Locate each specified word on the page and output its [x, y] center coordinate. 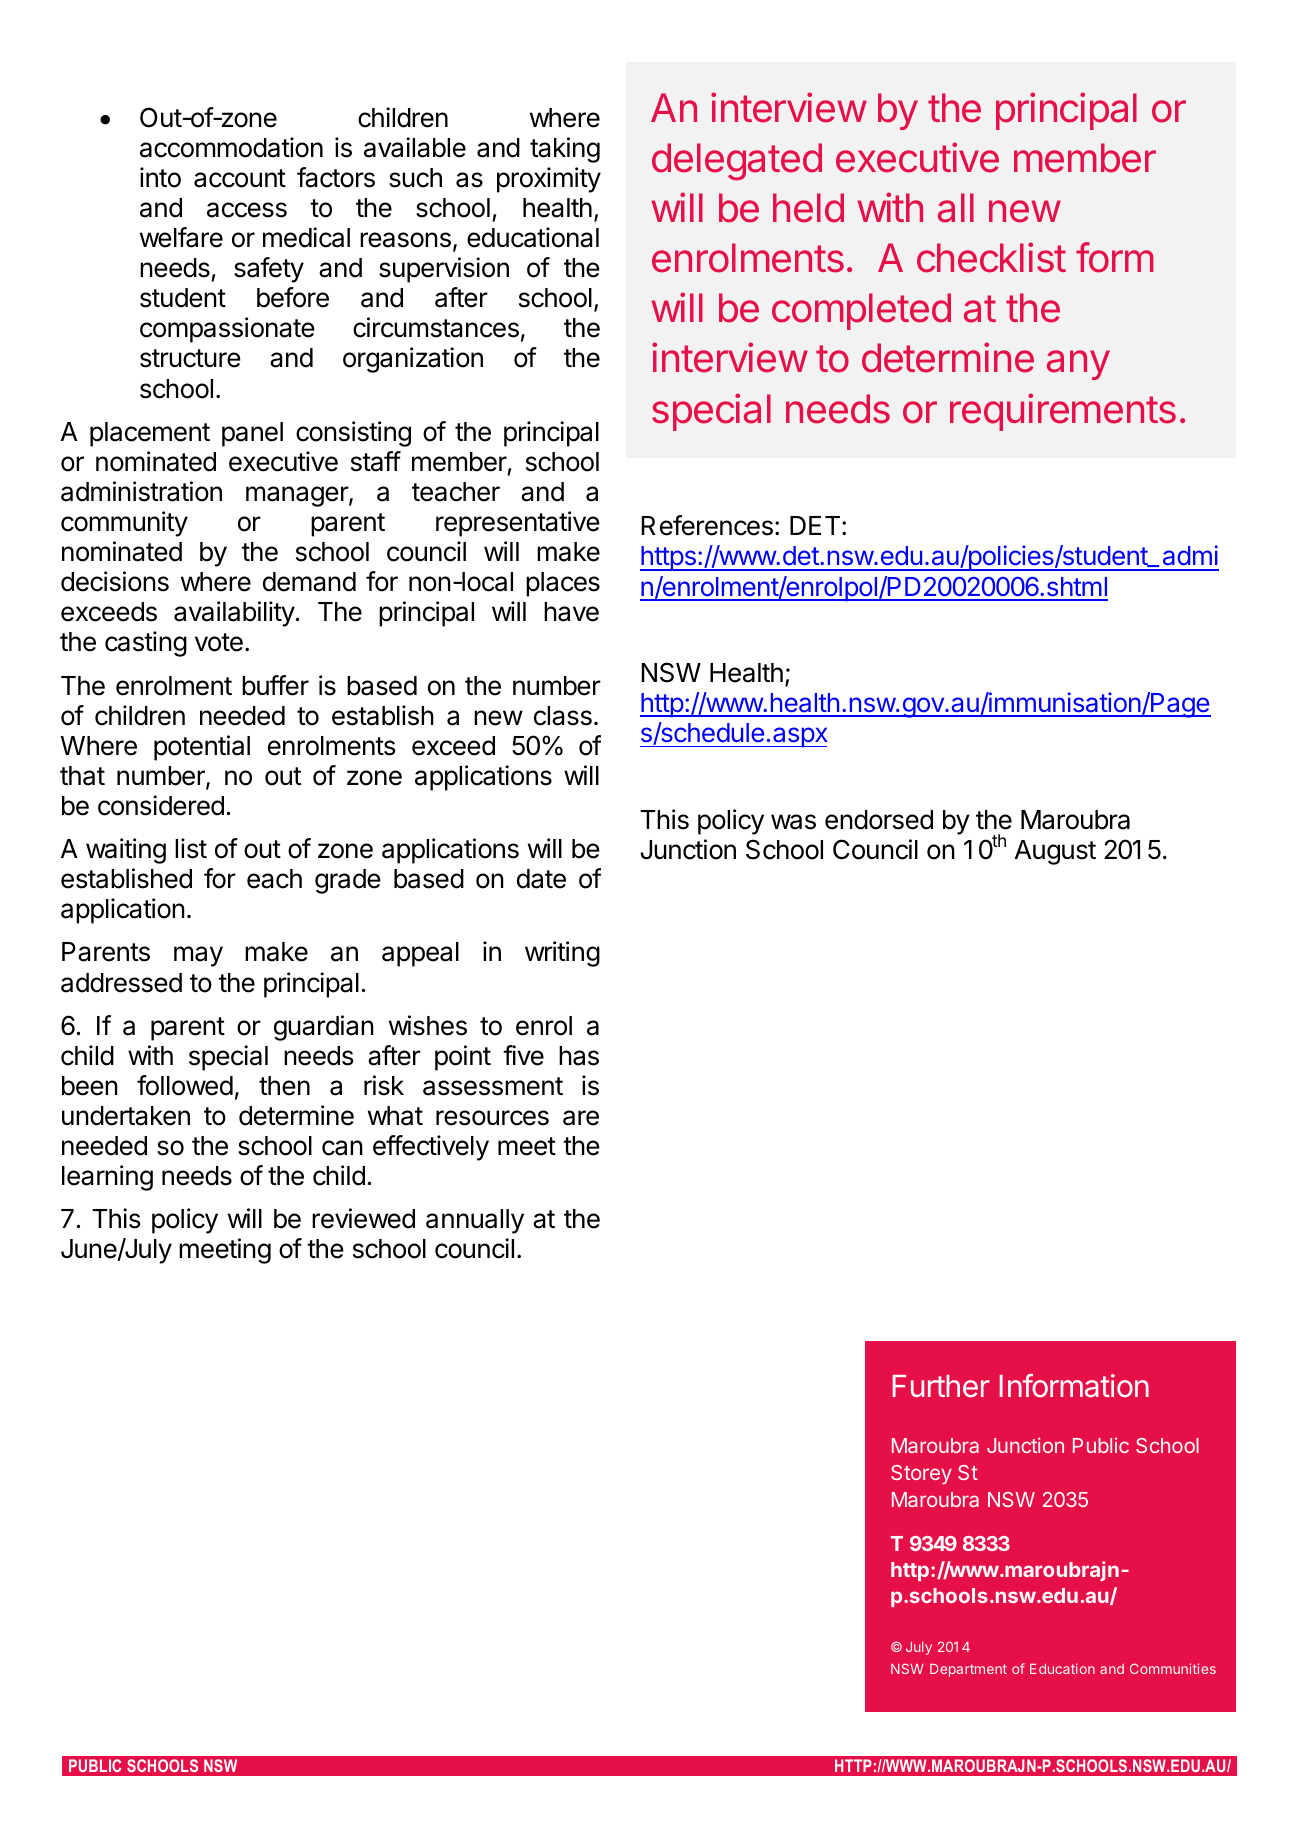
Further [941, 1386]
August [1055, 852]
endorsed [879, 820]
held [808, 208]
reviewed [363, 1218]
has [579, 1056]
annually [475, 1221]
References [707, 525]
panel [252, 434]
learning [107, 1178]
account [240, 178]
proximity [549, 180]
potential [202, 748]
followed [185, 1085]
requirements [1063, 412]
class [563, 716]
